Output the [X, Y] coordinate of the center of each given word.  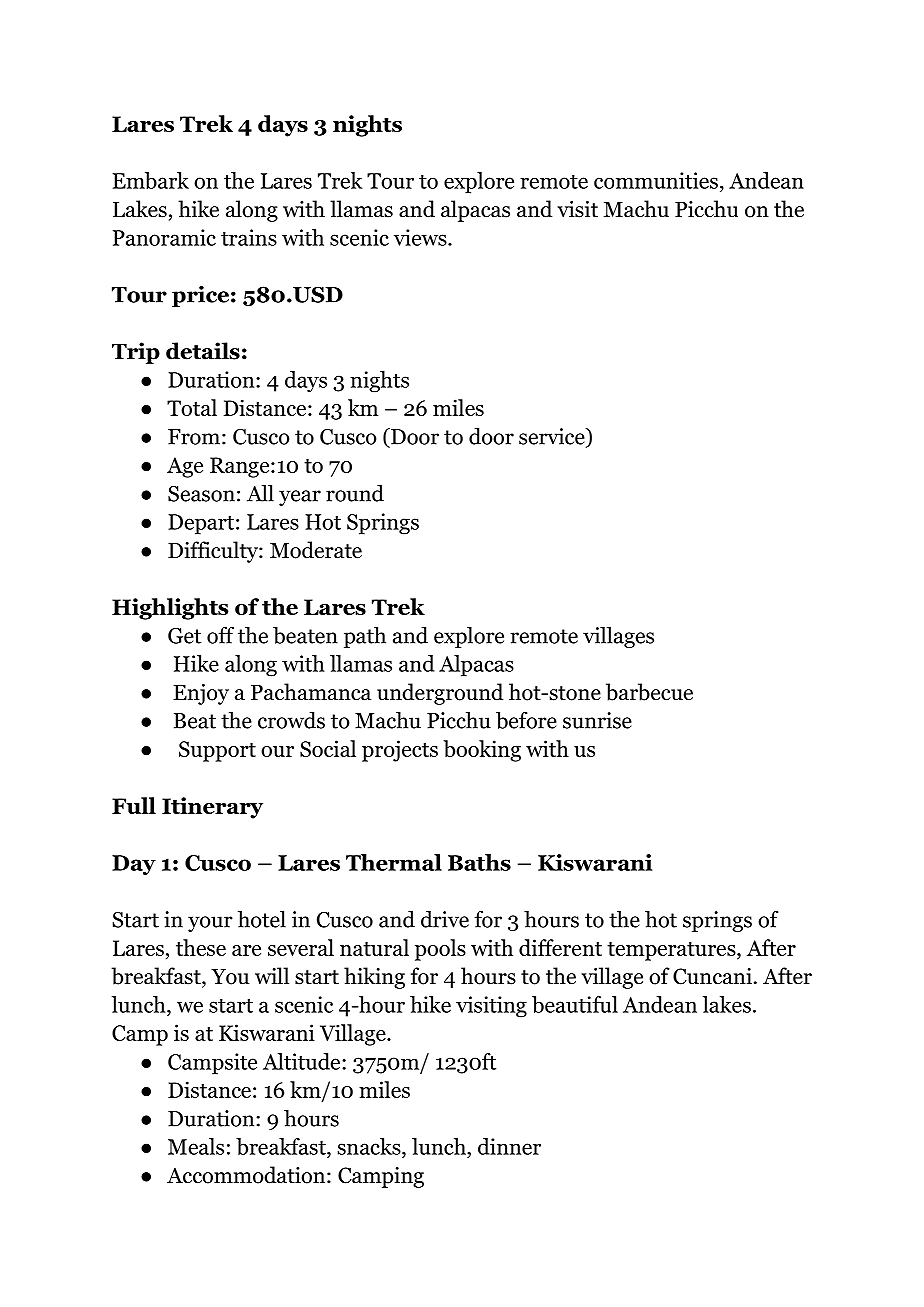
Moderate [316, 550]
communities [656, 180]
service [553, 437]
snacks [370, 1146]
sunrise [597, 720]
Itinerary [212, 808]
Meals [196, 1146]
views [421, 237]
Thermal [394, 862]
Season [201, 494]
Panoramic [164, 237]
